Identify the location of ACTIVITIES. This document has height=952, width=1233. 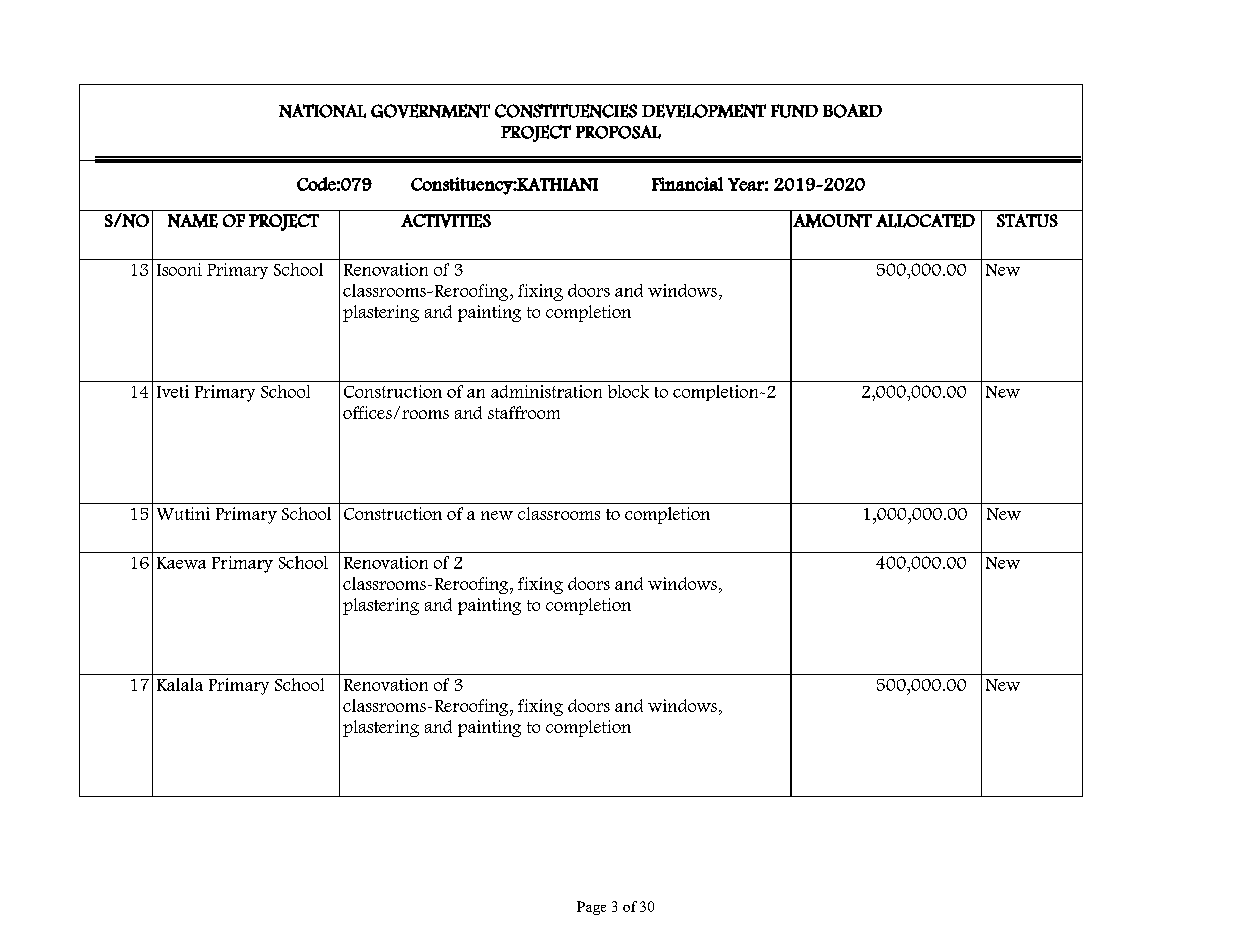
(446, 221).
